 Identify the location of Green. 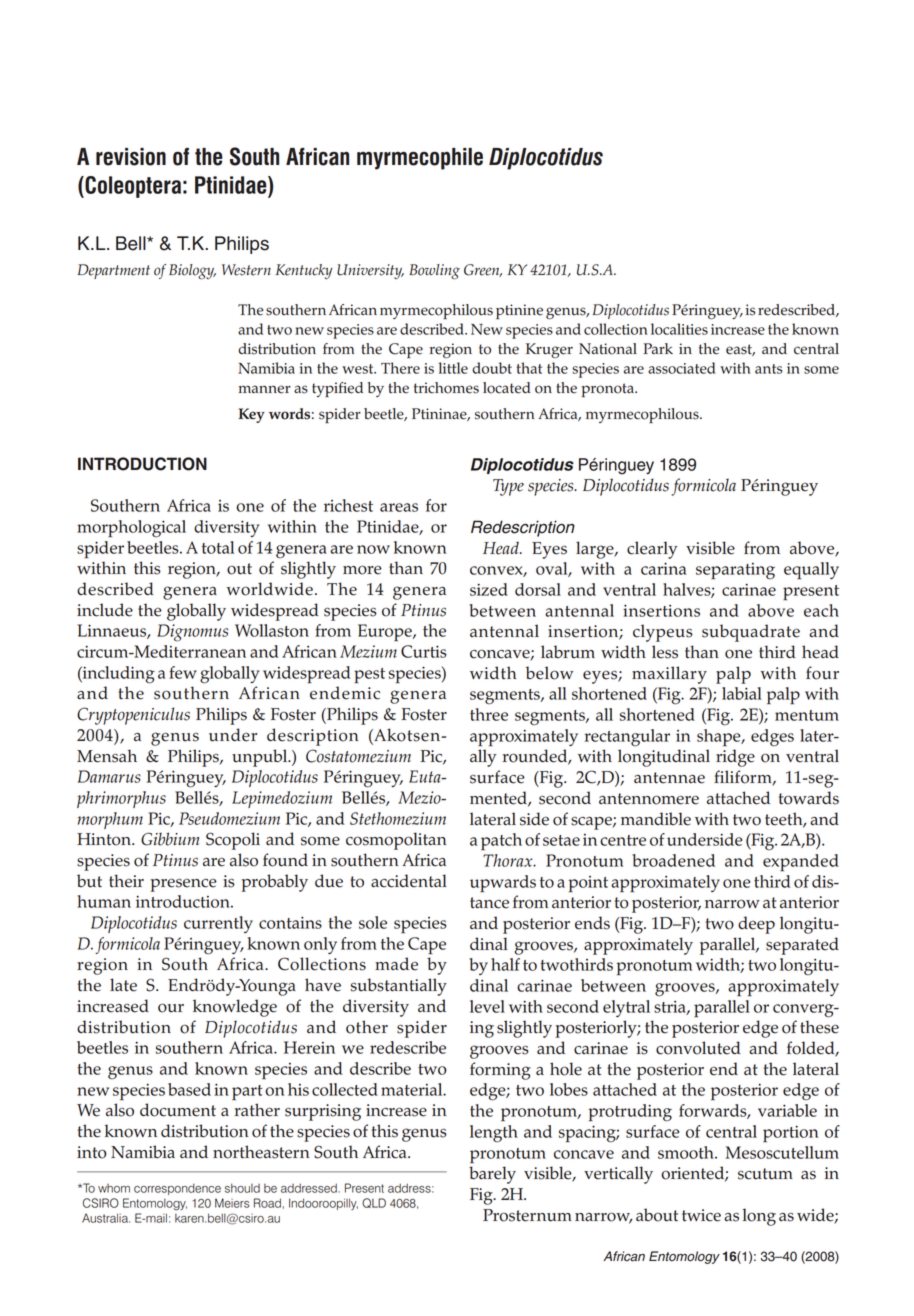
(483, 270).
